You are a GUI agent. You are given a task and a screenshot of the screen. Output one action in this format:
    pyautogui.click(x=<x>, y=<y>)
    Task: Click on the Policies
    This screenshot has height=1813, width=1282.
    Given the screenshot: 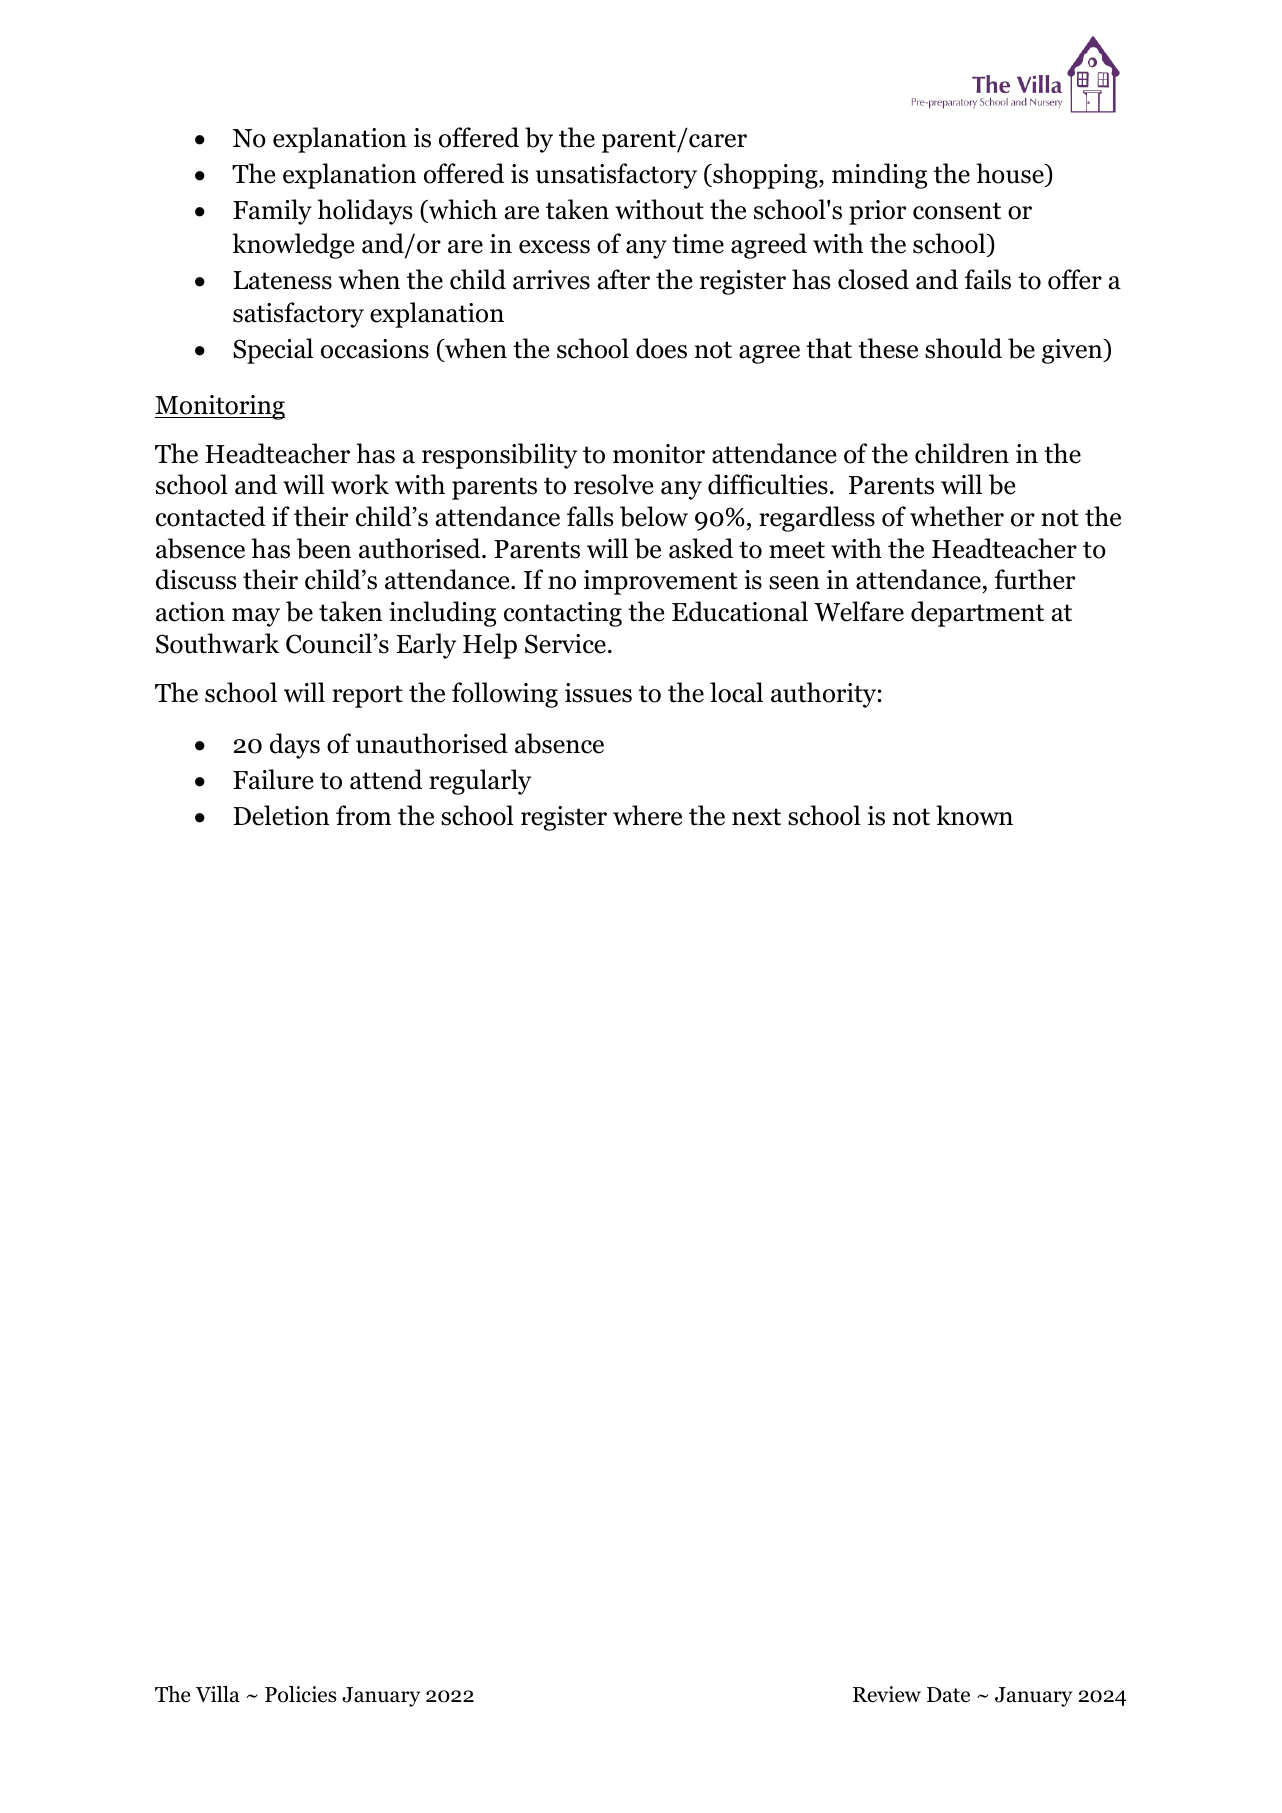 What is the action you would take?
    pyautogui.click(x=300, y=1694)
